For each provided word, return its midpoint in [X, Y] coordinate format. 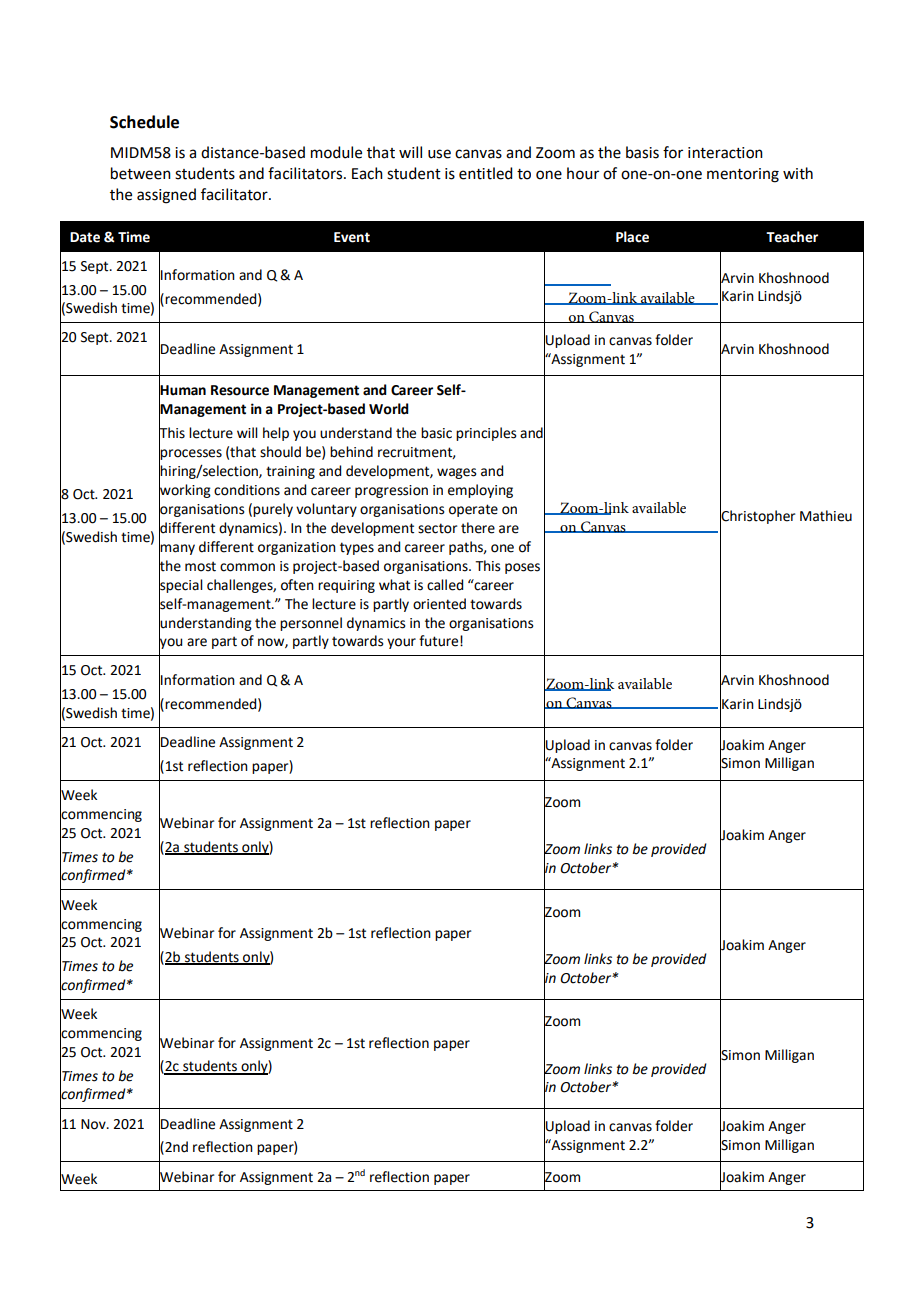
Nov [94, 1124]
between [141, 173]
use [439, 154]
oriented [439, 604]
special [181, 585]
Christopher [757, 517]
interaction [725, 153]
